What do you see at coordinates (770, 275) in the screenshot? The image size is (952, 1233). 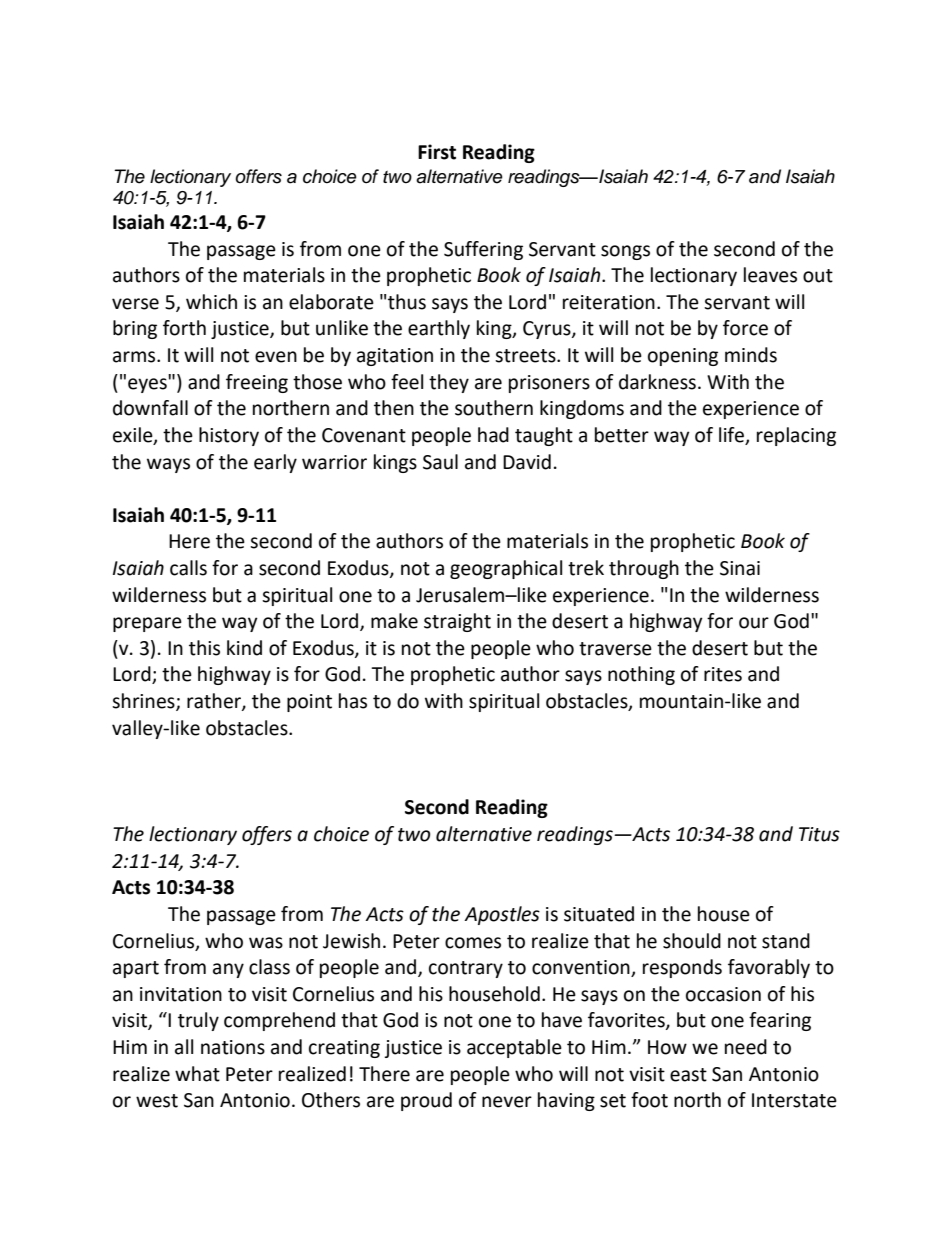 I see `leaves` at bounding box center [770, 275].
